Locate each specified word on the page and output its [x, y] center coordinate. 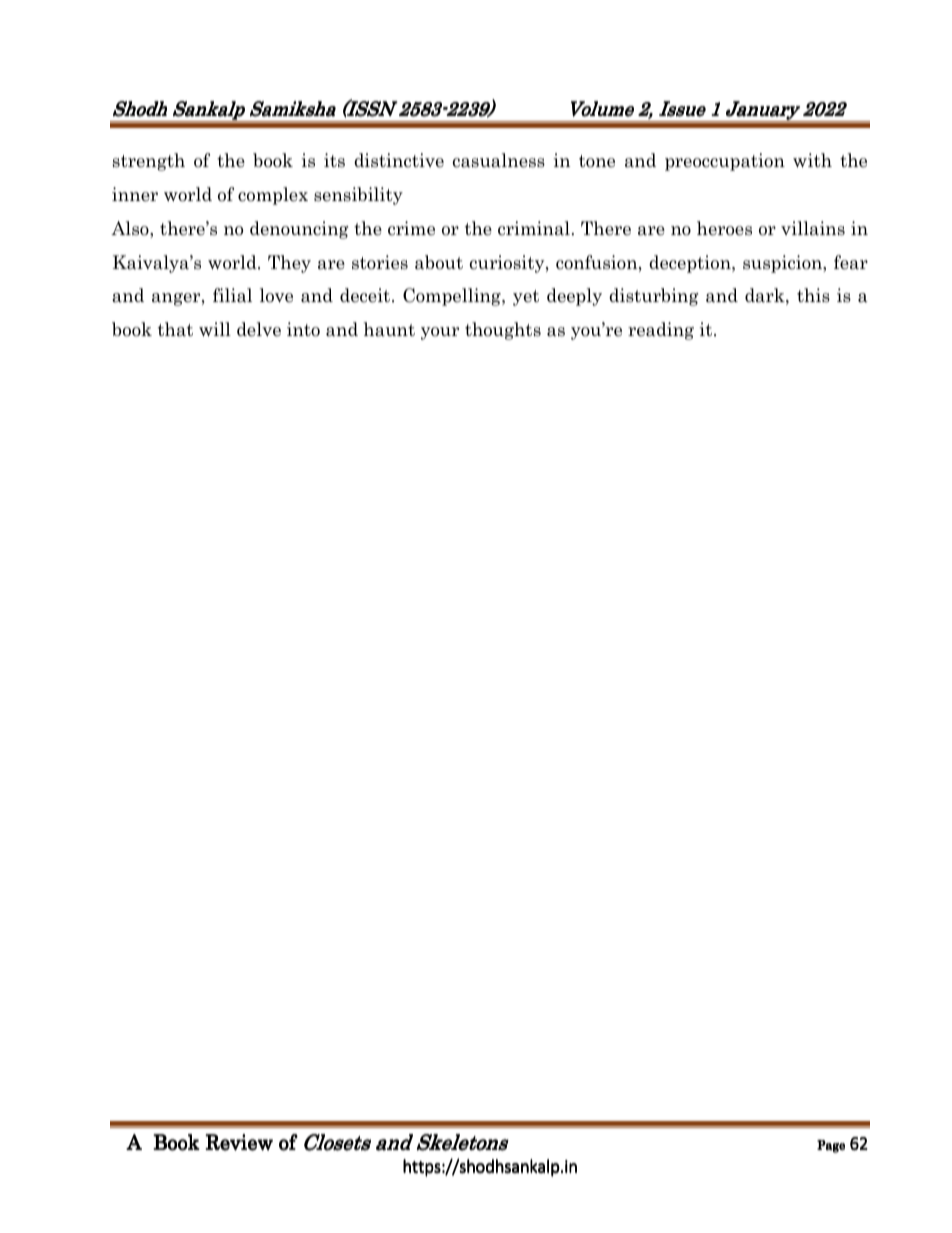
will [215, 329]
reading [661, 331]
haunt [389, 329]
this [813, 295]
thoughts [503, 331]
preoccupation [725, 162]
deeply [574, 297]
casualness [499, 160]
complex [273, 196]
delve [259, 329]
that [175, 329]
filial [232, 295]
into [303, 329]
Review [239, 1142]
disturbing [653, 297]
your [440, 333]
